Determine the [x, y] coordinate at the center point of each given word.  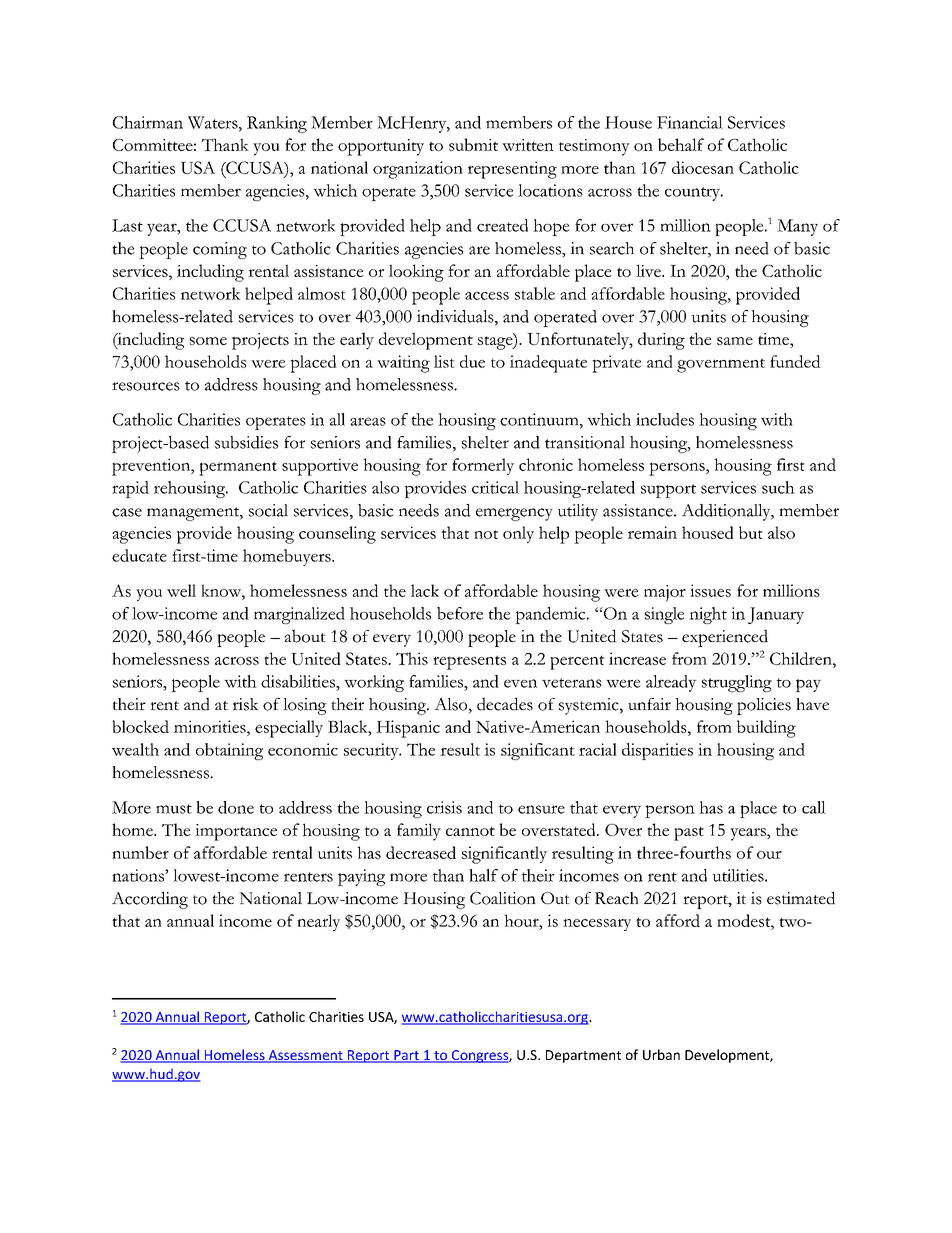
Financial [690, 122]
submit [473, 144]
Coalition [503, 898]
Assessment [305, 1056]
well [181, 590]
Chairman [148, 122]
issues [710, 590]
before [460, 613]
